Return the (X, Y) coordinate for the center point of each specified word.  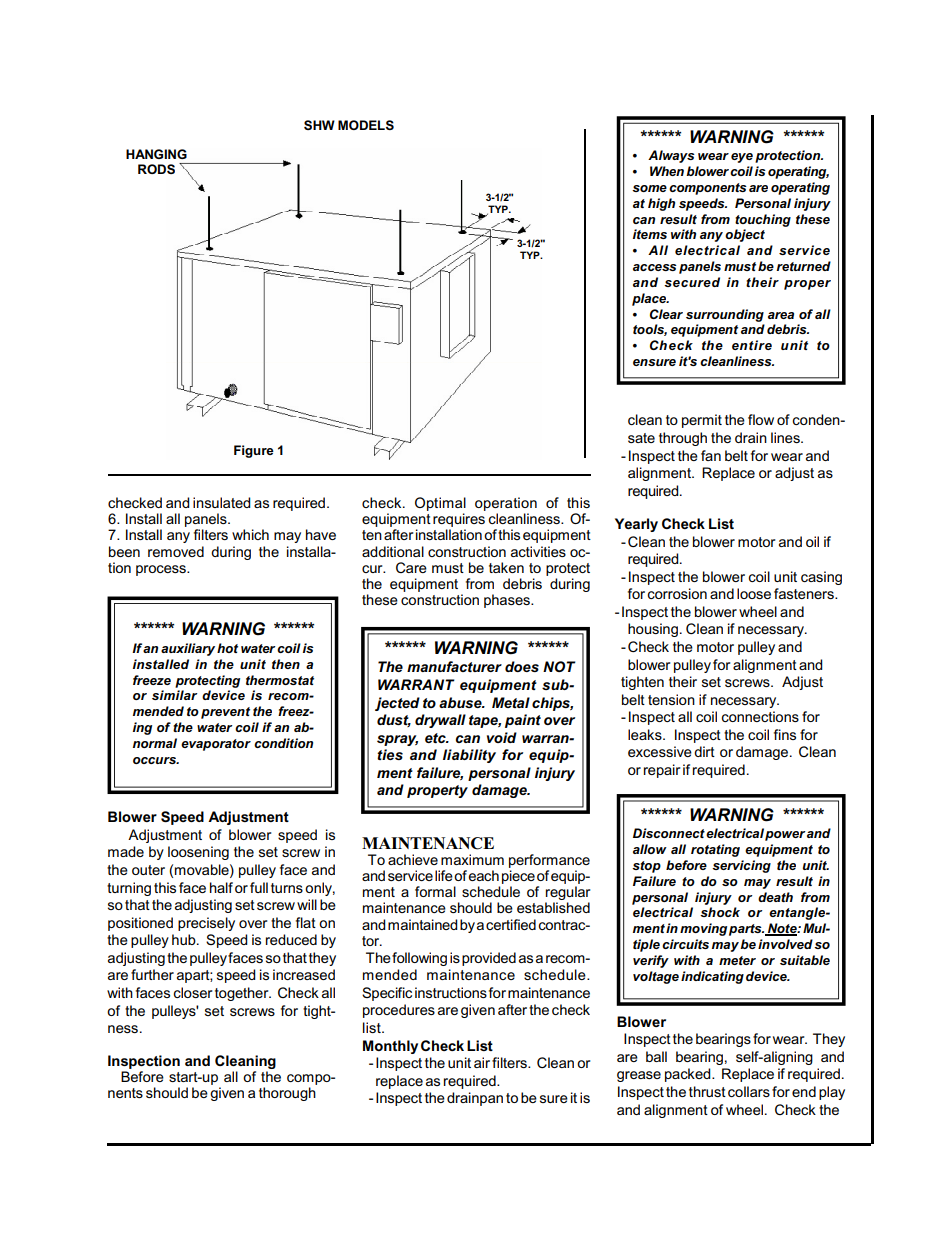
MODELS (366, 125)
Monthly (390, 1047)
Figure (254, 451)
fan (711, 455)
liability (469, 756)
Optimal (440, 505)
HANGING (156, 154)
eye (742, 158)
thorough (287, 1094)
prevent (225, 713)
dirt (704, 751)
